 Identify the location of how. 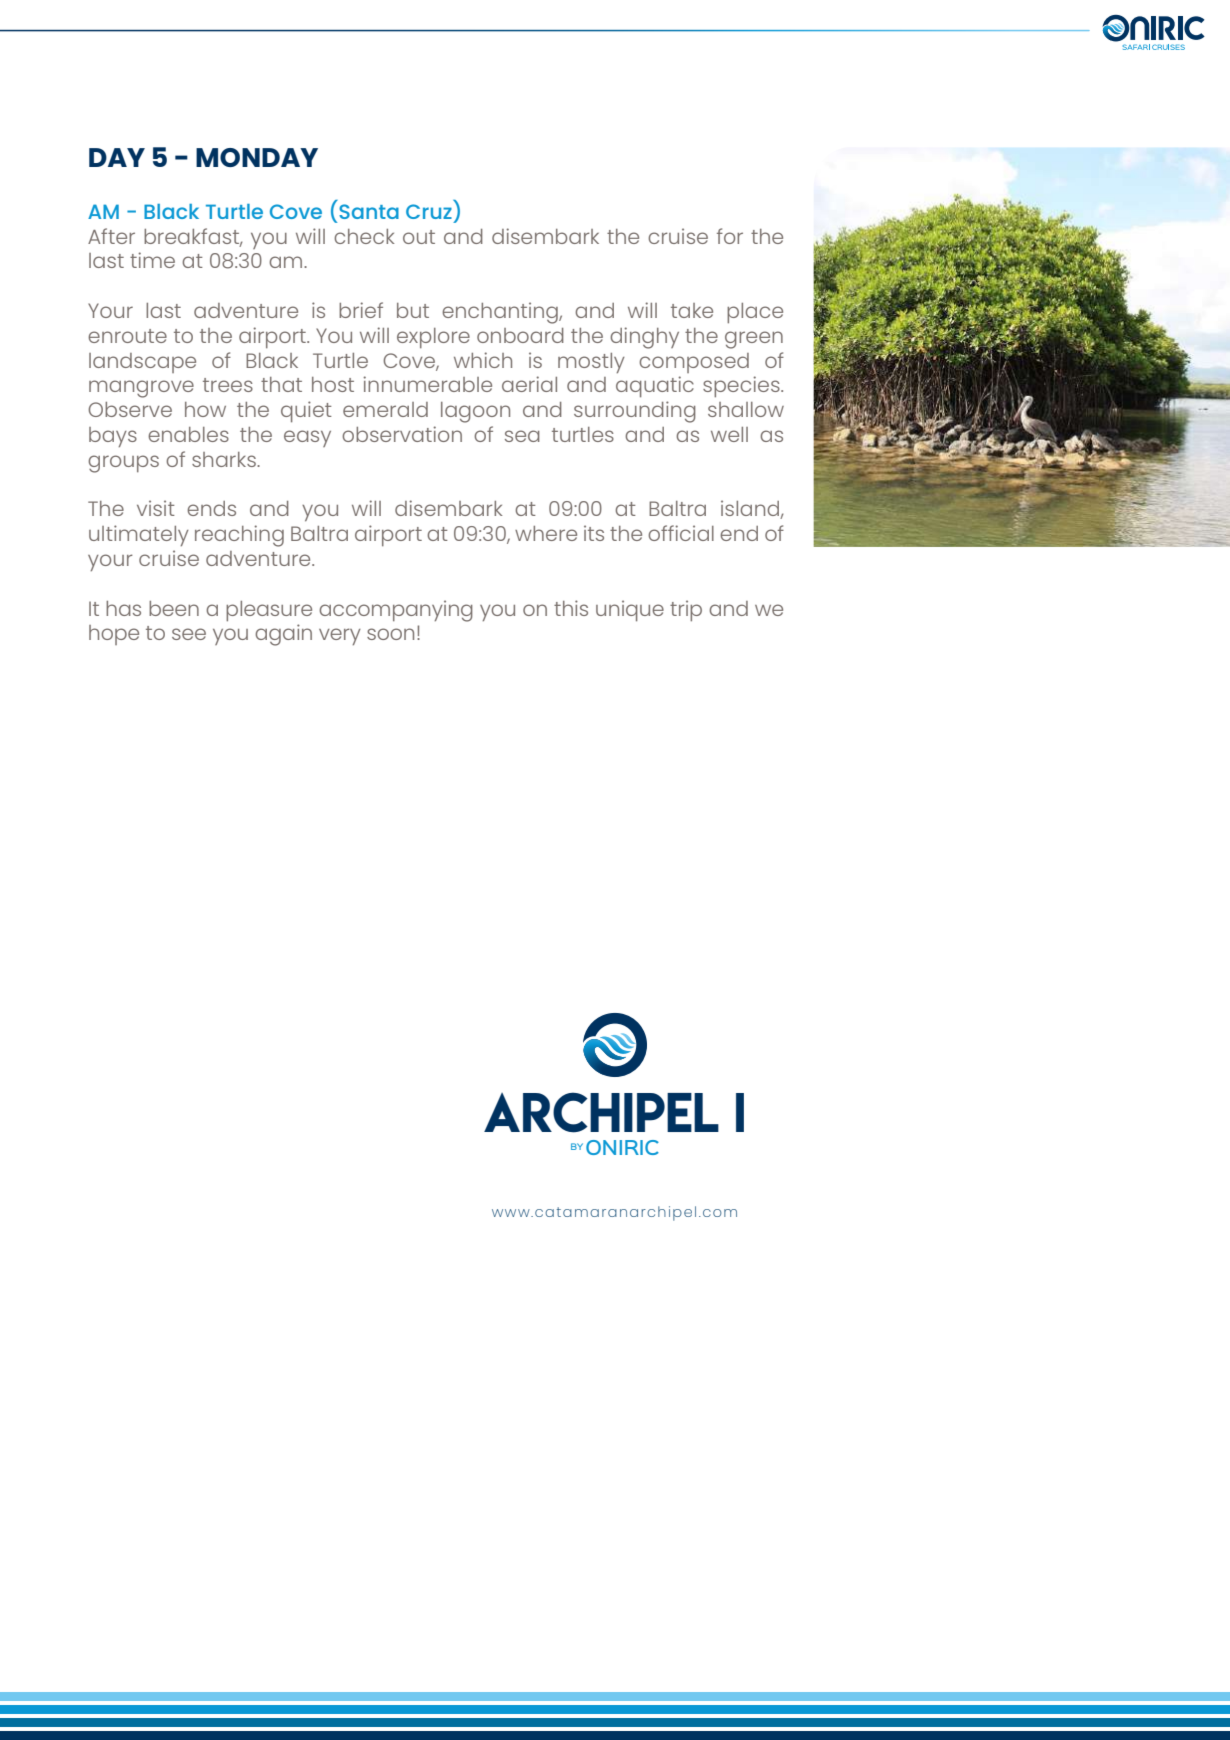
(205, 409).
